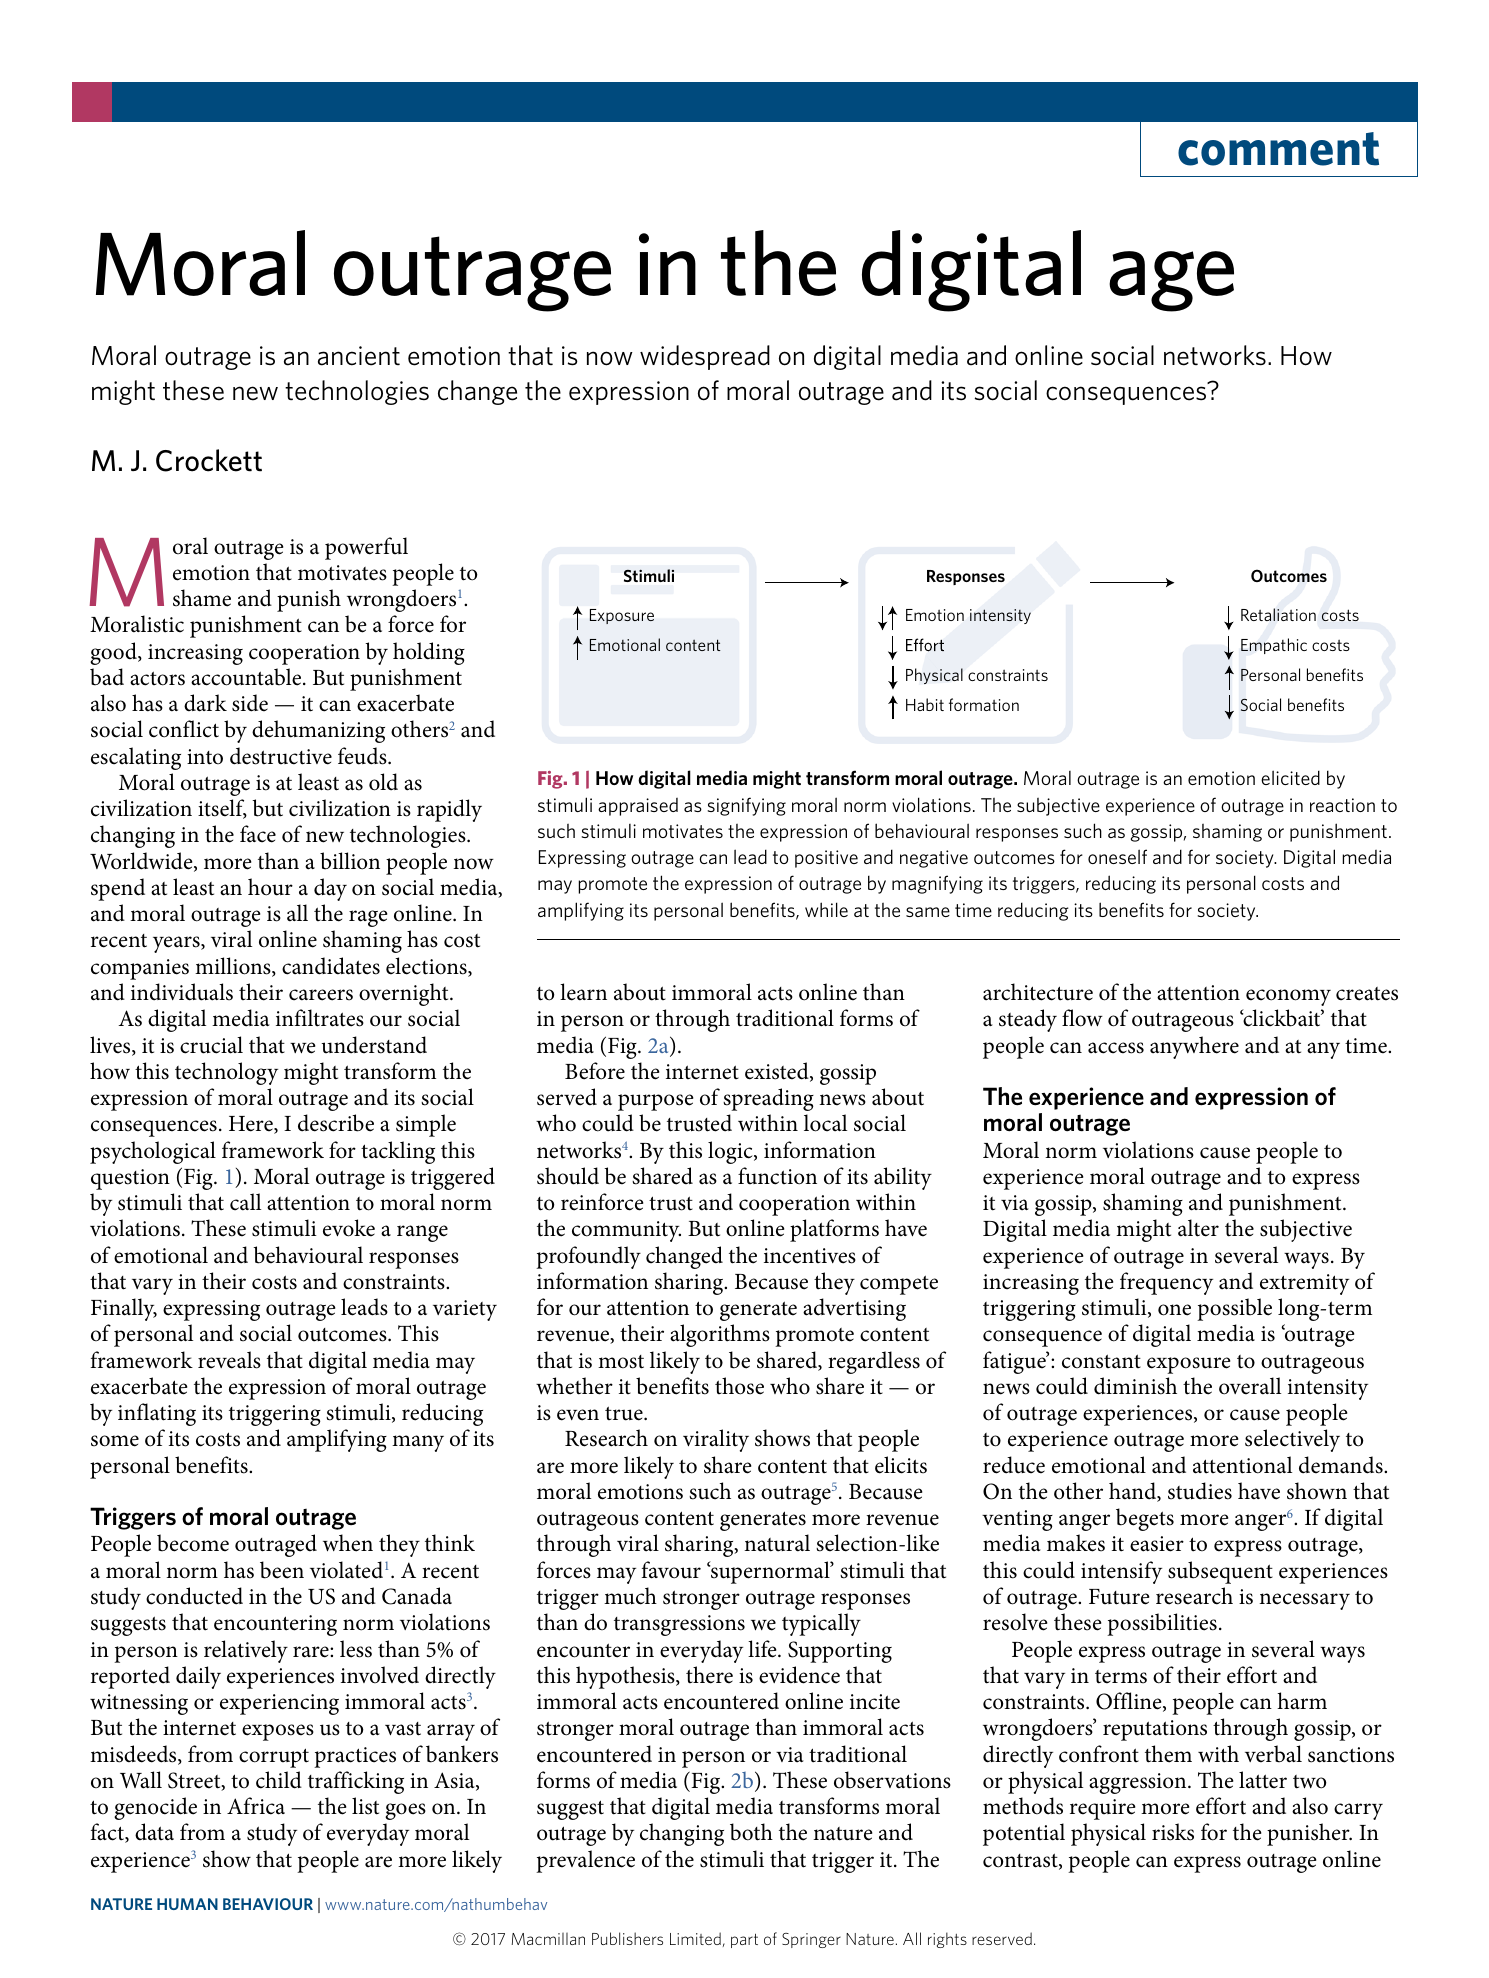 This document has width=1489, height=1978. Describe the element at coordinates (720, 1335) in the document. I see `algorithms` at that location.
